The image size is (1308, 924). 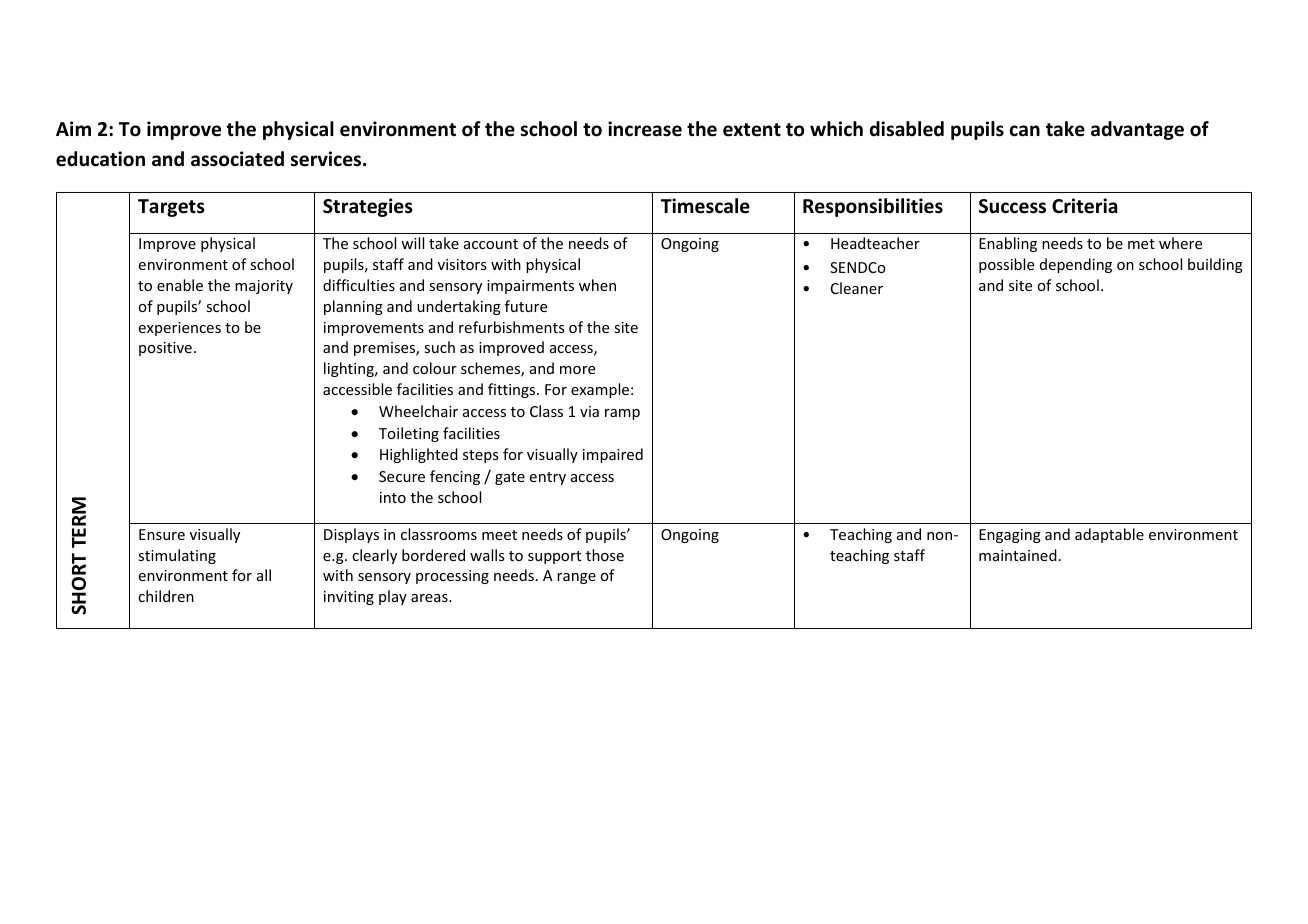 What do you see at coordinates (547, 478) in the screenshot?
I see `entry` at bounding box center [547, 478].
